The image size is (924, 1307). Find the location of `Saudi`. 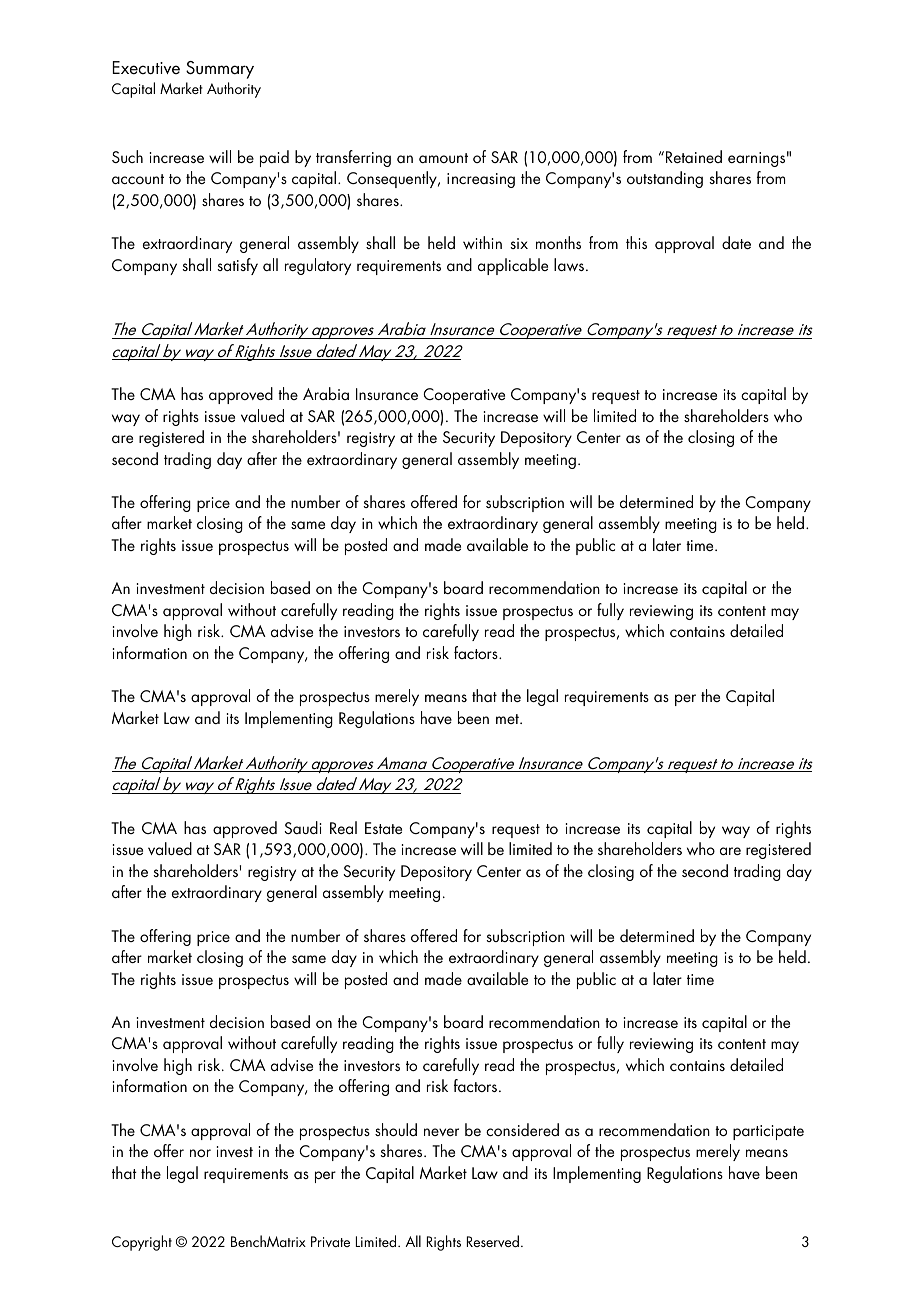

Saudi is located at coordinates (303, 827).
